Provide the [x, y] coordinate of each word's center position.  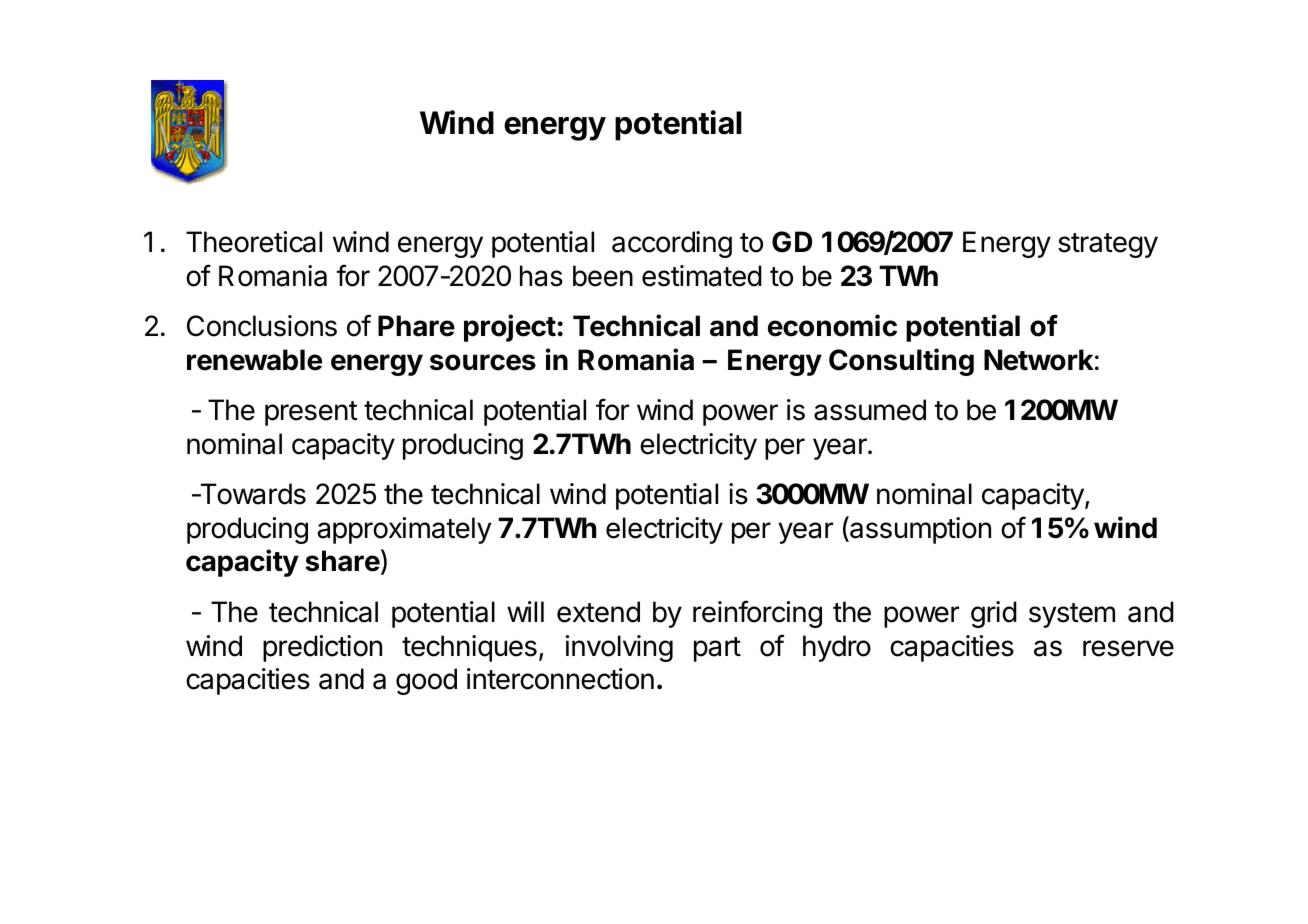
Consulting [901, 362]
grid [994, 614]
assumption [919, 530]
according [672, 244]
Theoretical [254, 242]
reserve [1128, 648]
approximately [404, 530]
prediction [322, 648]
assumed [870, 410]
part [717, 649]
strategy [1108, 245]
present [311, 413]
